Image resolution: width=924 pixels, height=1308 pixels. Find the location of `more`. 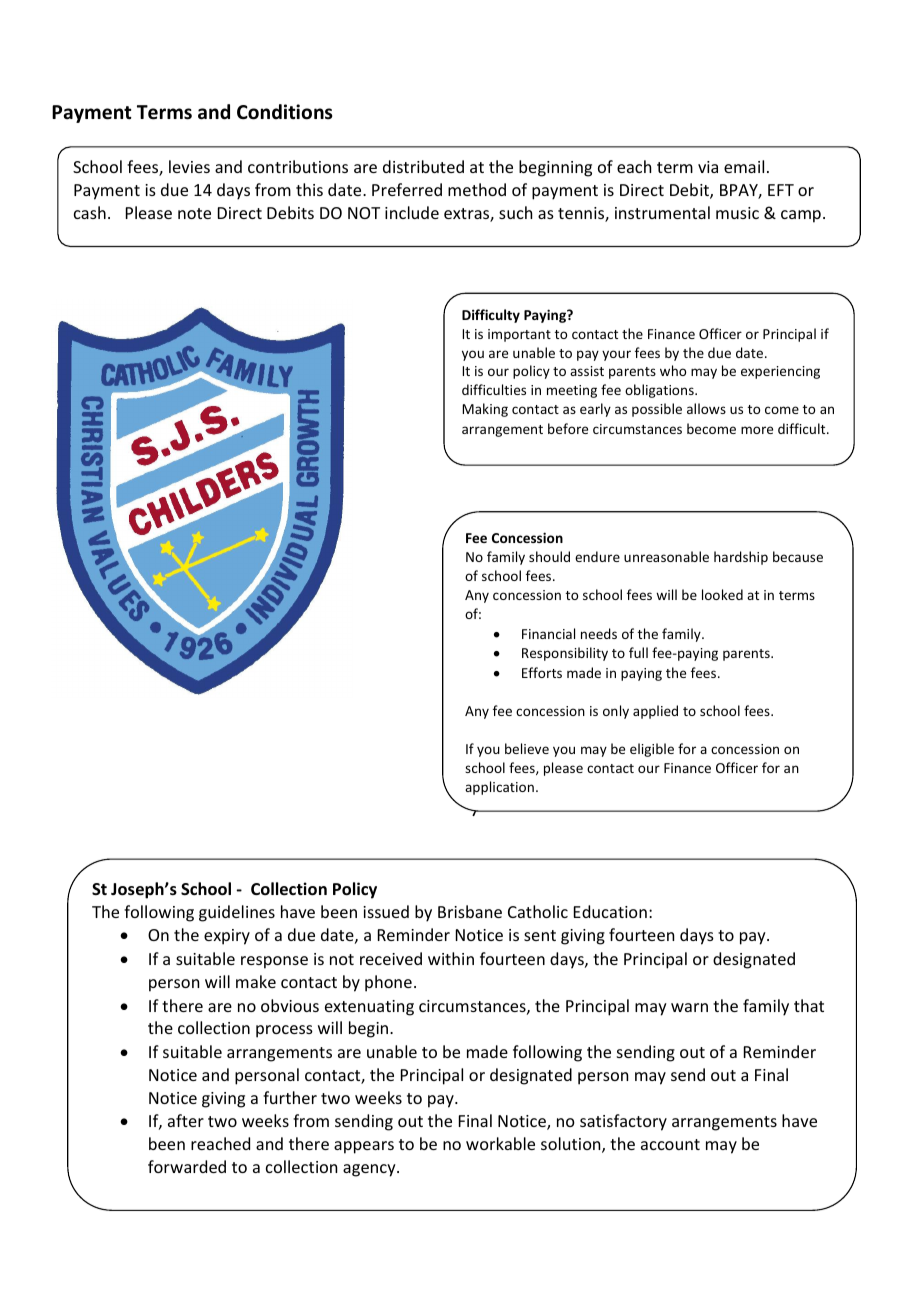

more is located at coordinates (757, 430).
